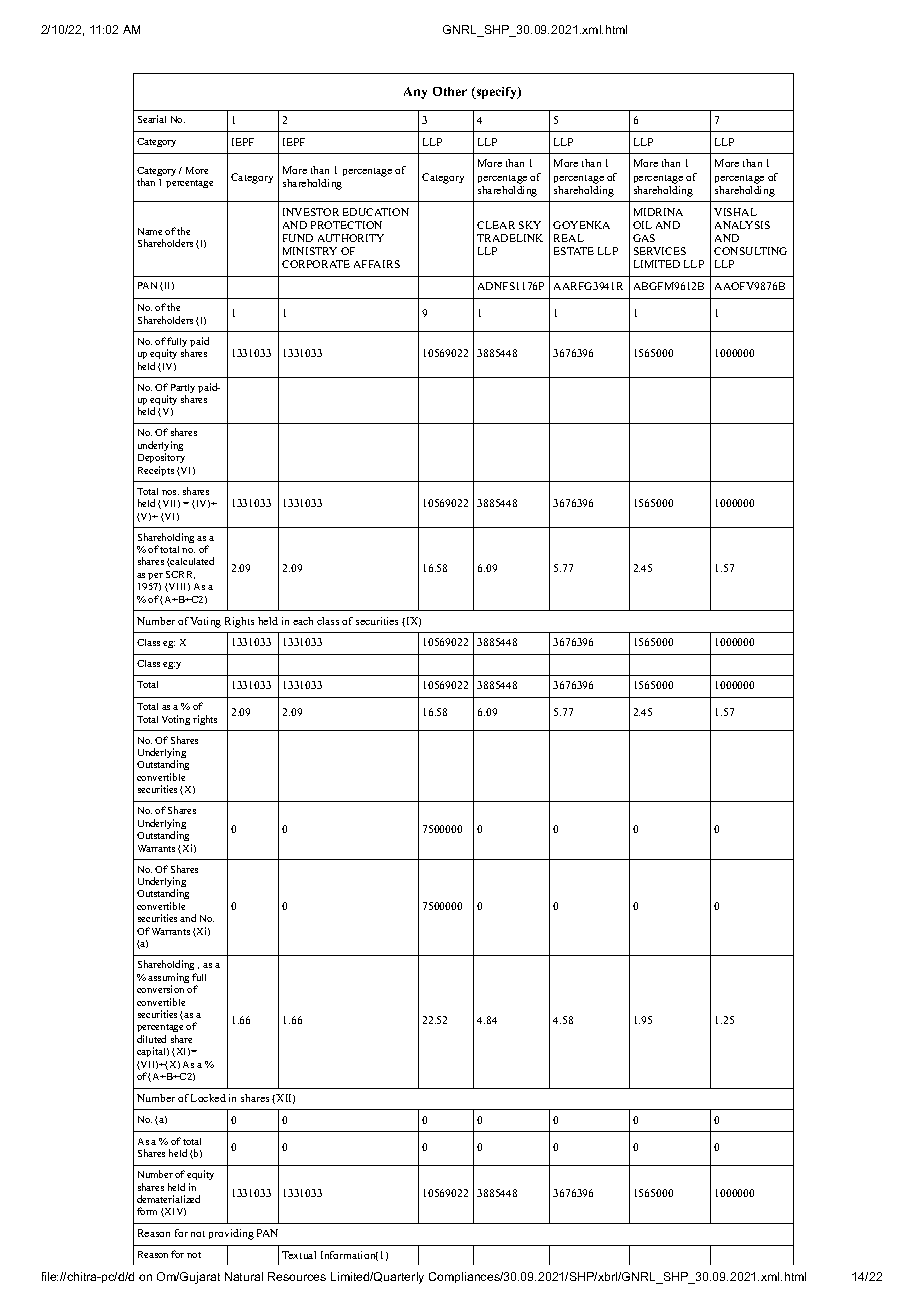 Image resolution: width=924 pixels, height=1308 pixels. I want to click on calculated, so click(191, 562).
